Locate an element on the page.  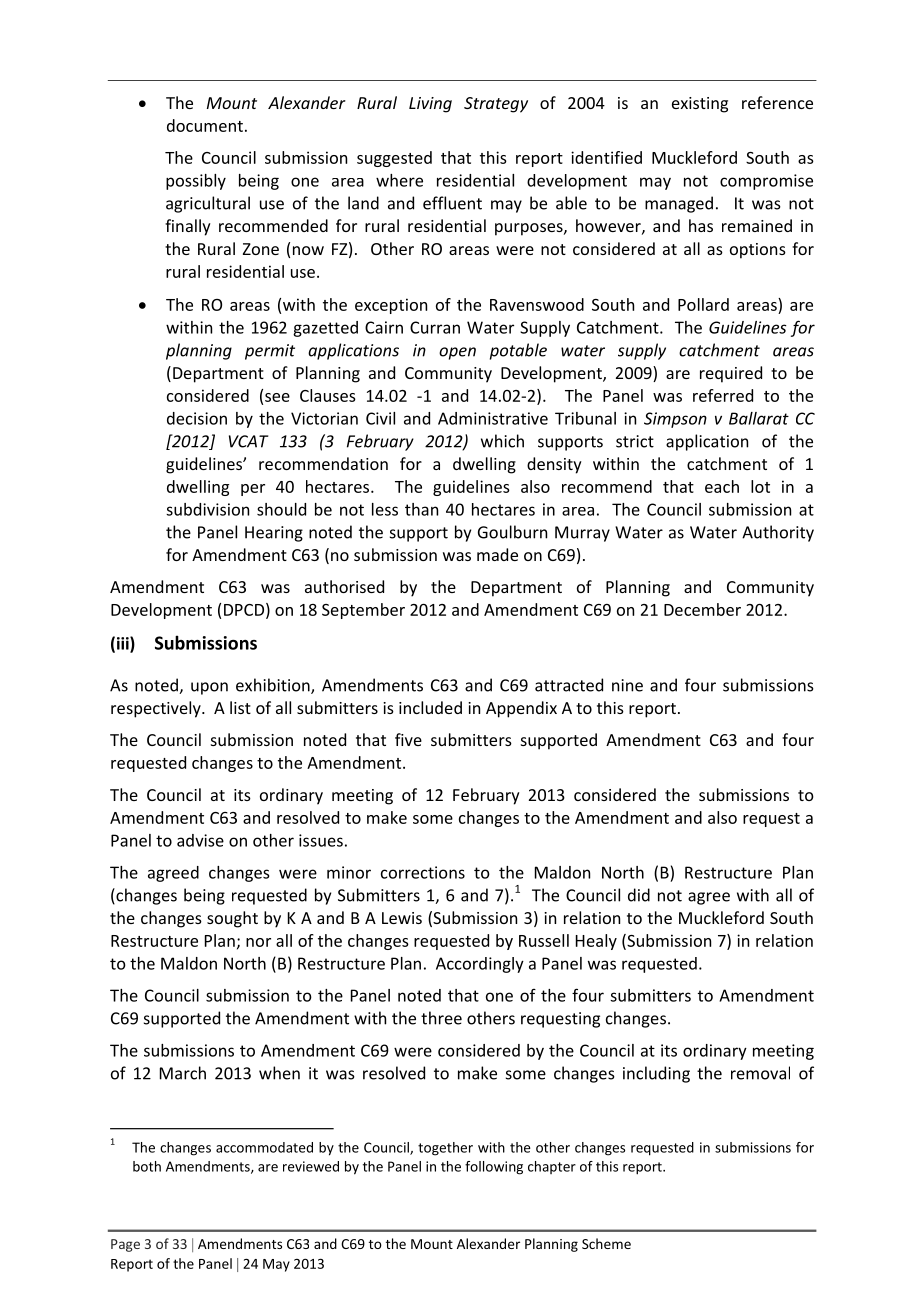
both is located at coordinates (147, 1166).
